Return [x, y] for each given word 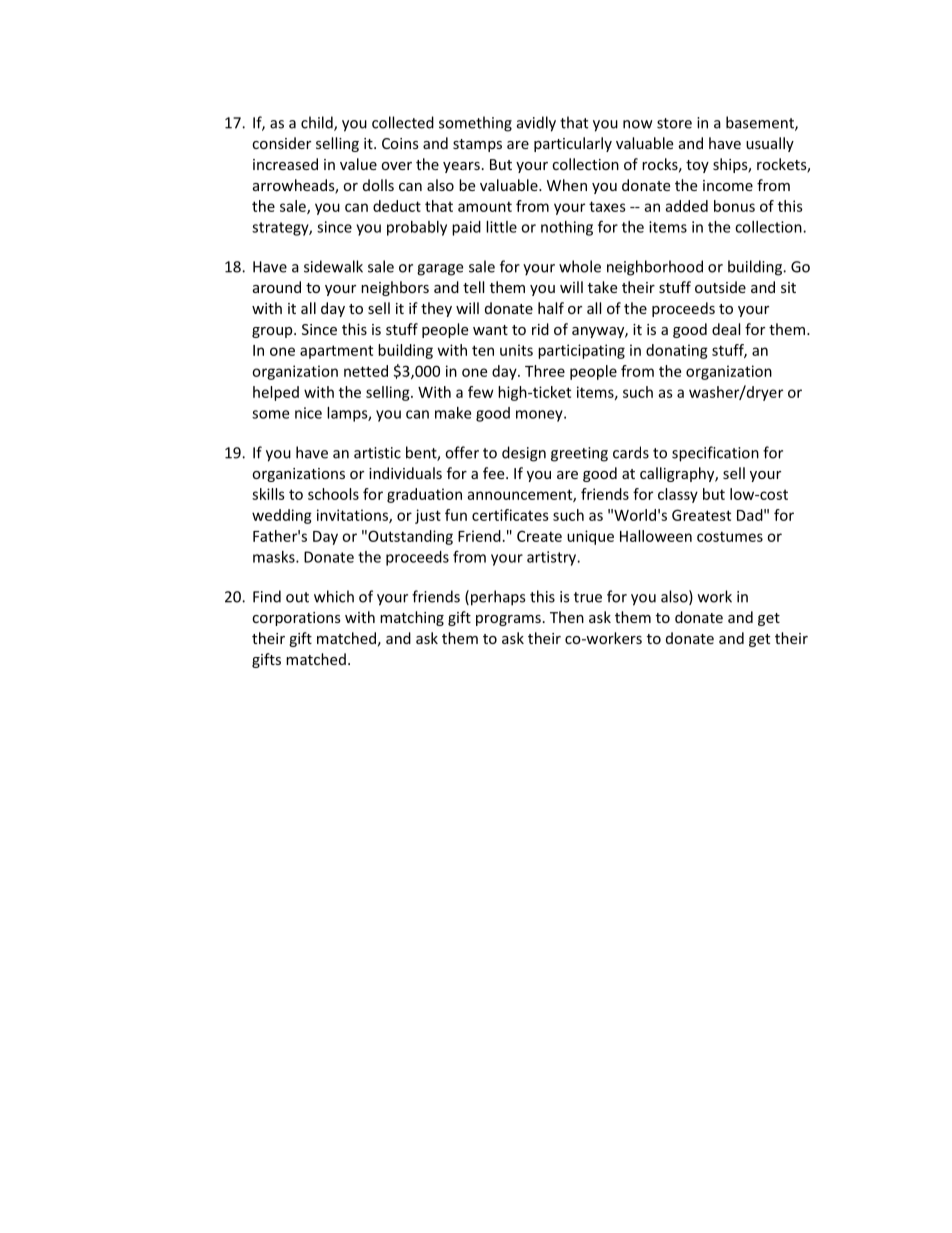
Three [545, 371]
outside [720, 287]
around [277, 287]
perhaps [496, 598]
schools [333, 494]
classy [678, 495]
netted [366, 371]
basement [761, 123]
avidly [536, 124]
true [588, 597]
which [334, 596]
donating [677, 351]
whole [580, 266]
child [318, 123]
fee [495, 473]
